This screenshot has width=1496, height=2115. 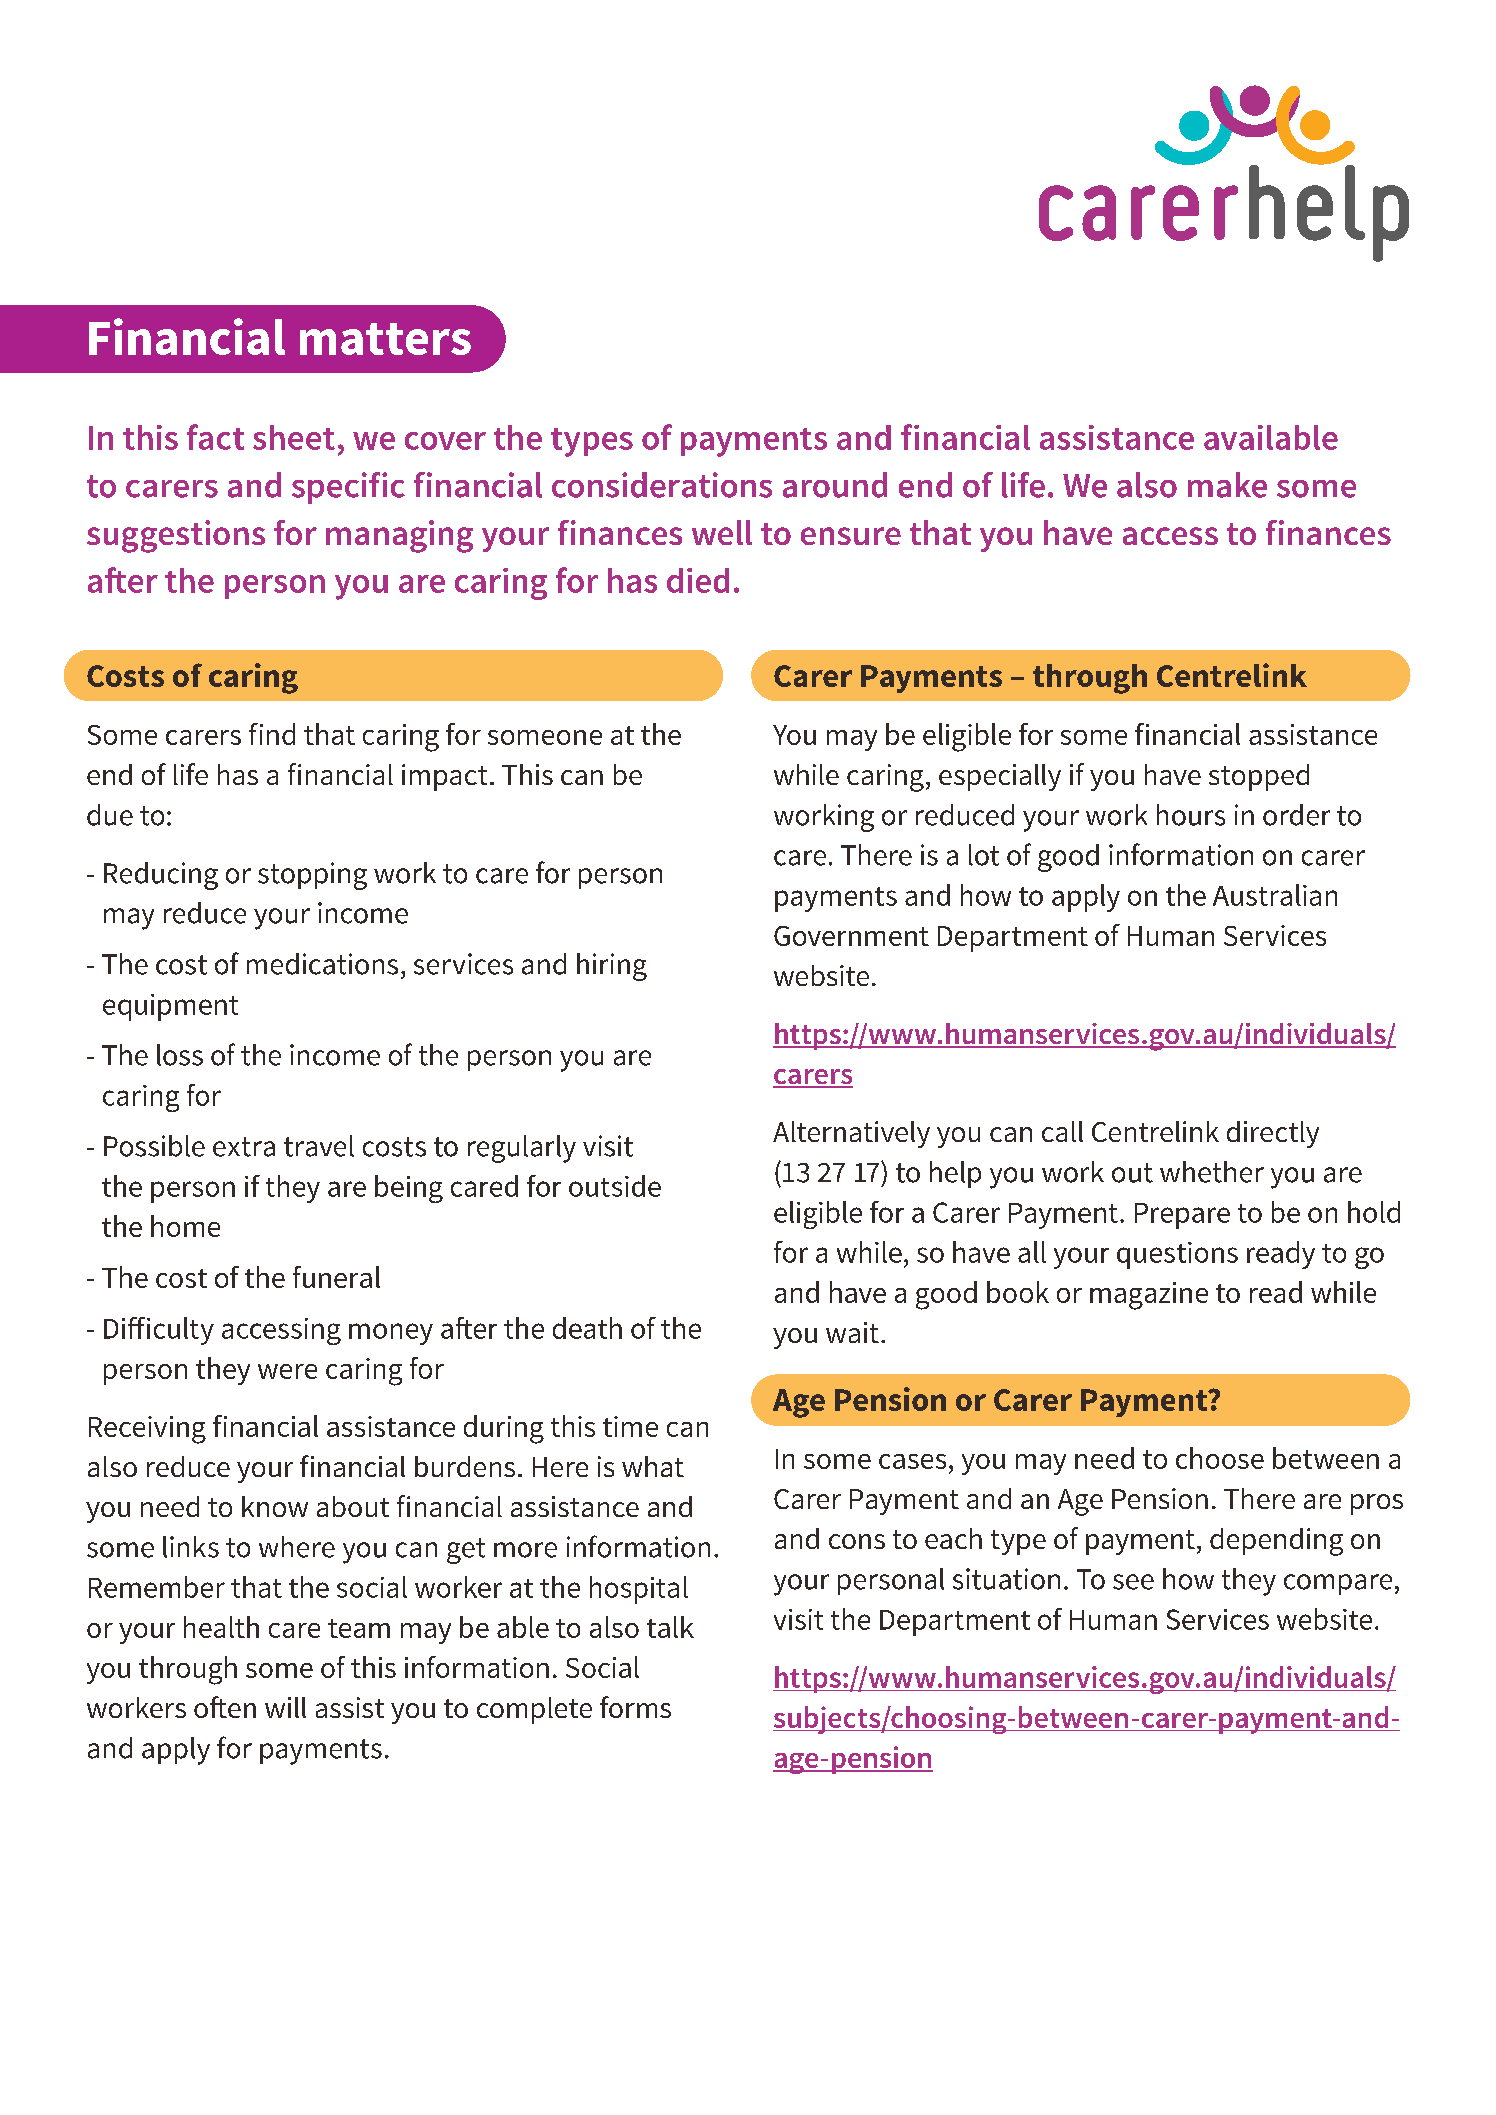 I want to click on make, so click(x=1227, y=485).
